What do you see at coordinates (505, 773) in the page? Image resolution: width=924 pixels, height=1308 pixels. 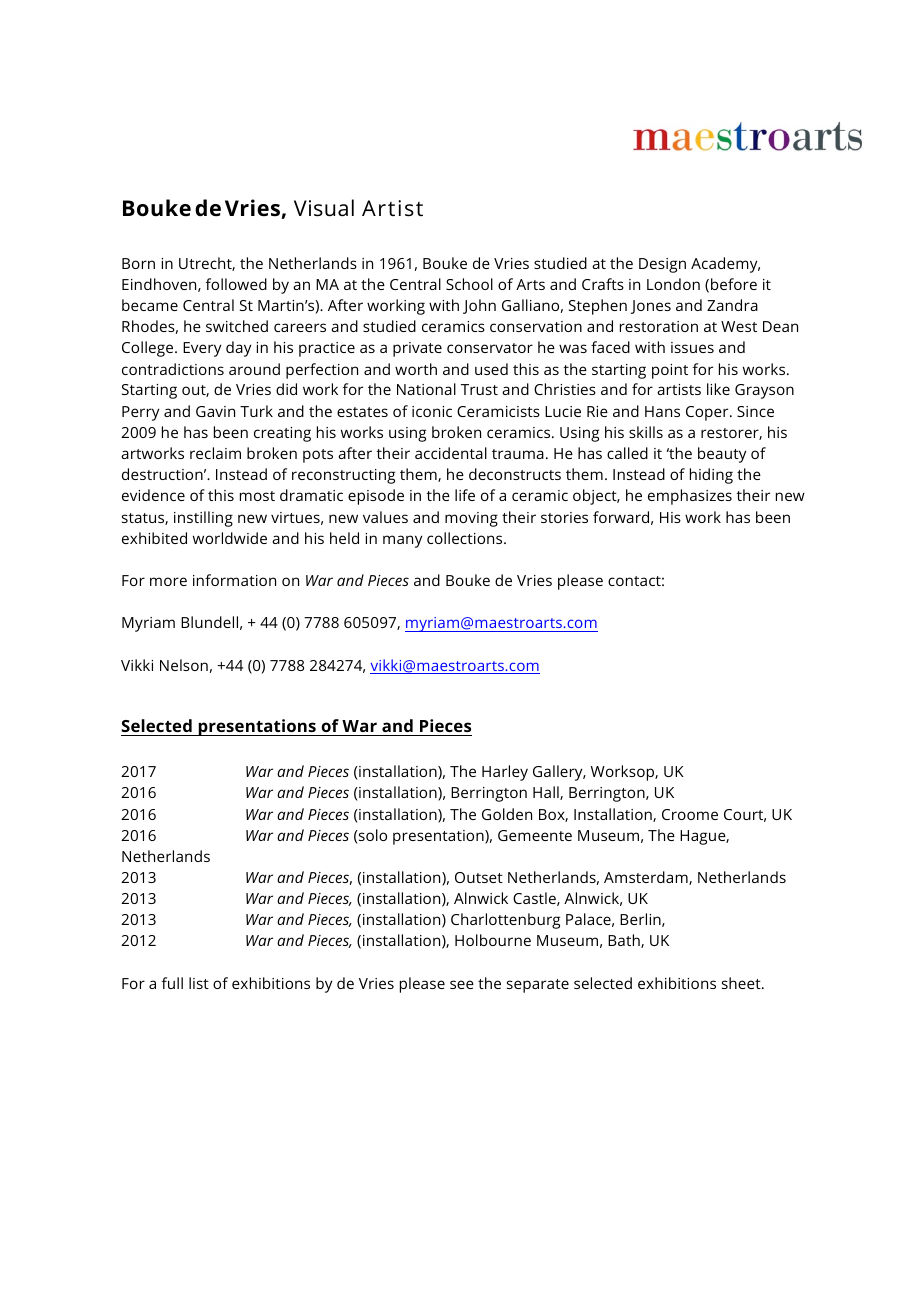 I see `Harley` at bounding box center [505, 773].
